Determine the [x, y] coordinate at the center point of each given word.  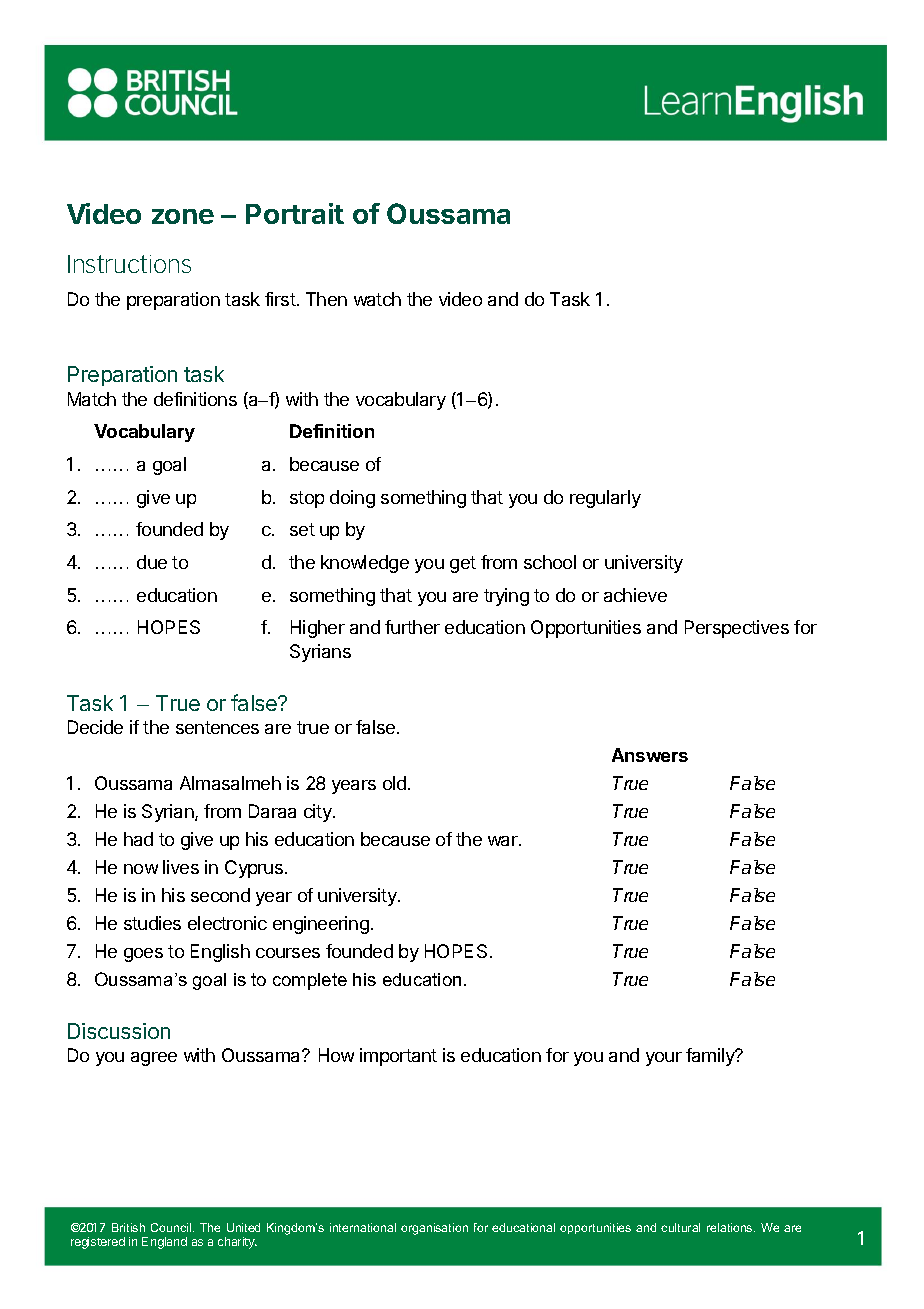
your [664, 1059]
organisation [434, 1229]
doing [352, 499]
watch [377, 299]
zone [183, 216]
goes [143, 955]
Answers [650, 755]
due [152, 562]
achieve [635, 595]
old [394, 783]
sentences [217, 727]
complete [310, 981]
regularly [605, 499]
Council [172, 1227]
